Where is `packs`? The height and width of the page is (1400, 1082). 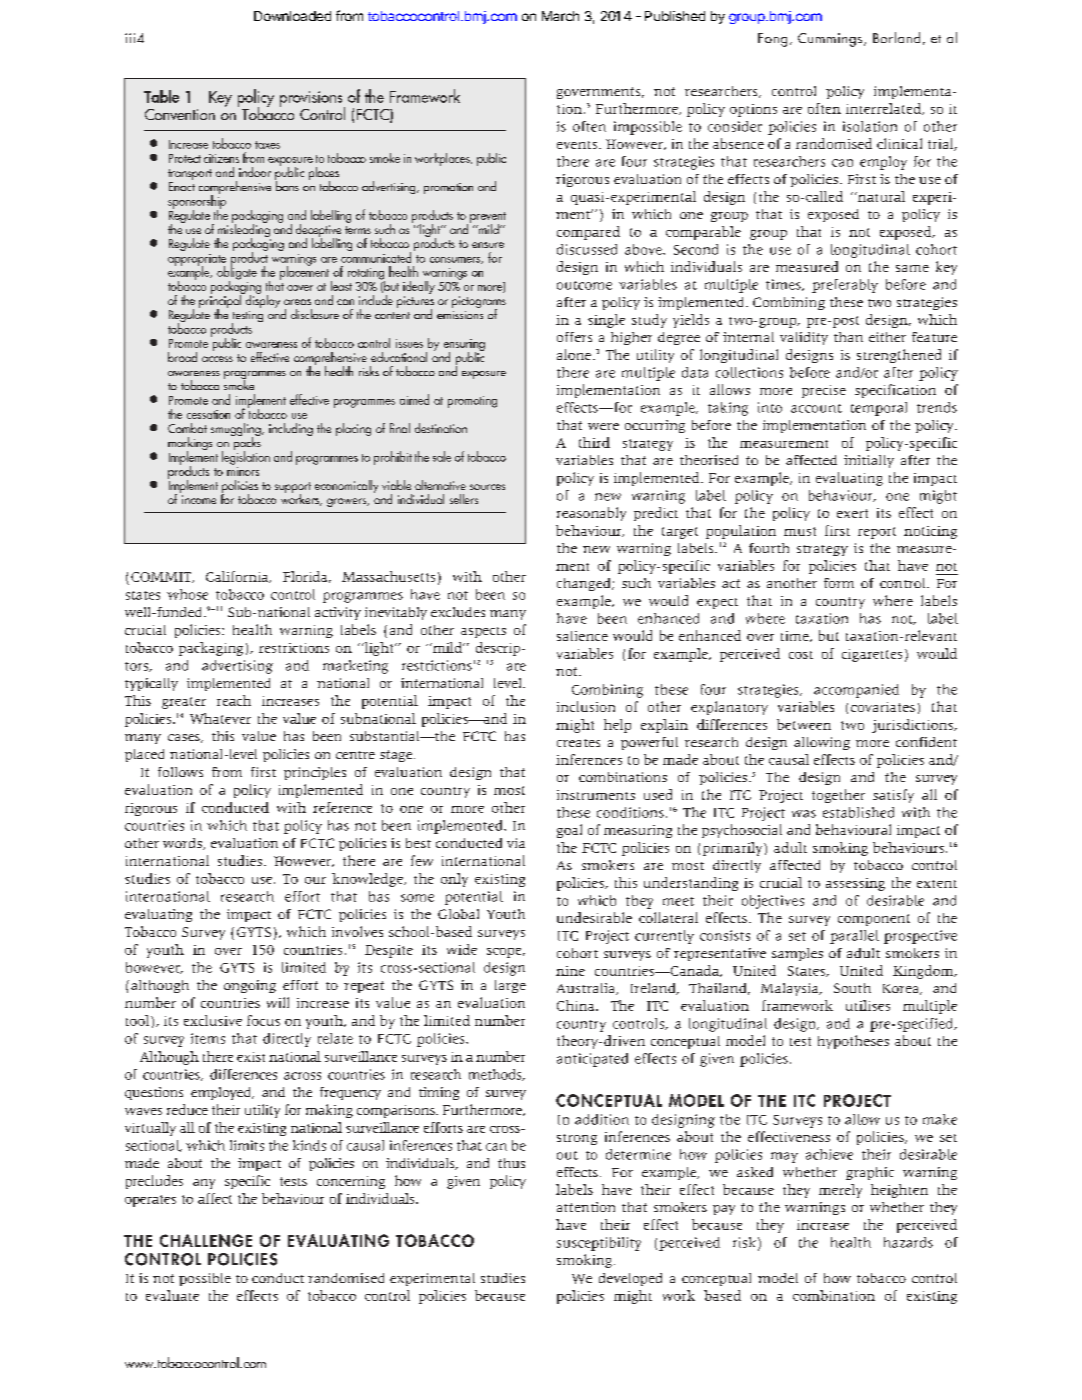
packs is located at coordinates (246, 444).
